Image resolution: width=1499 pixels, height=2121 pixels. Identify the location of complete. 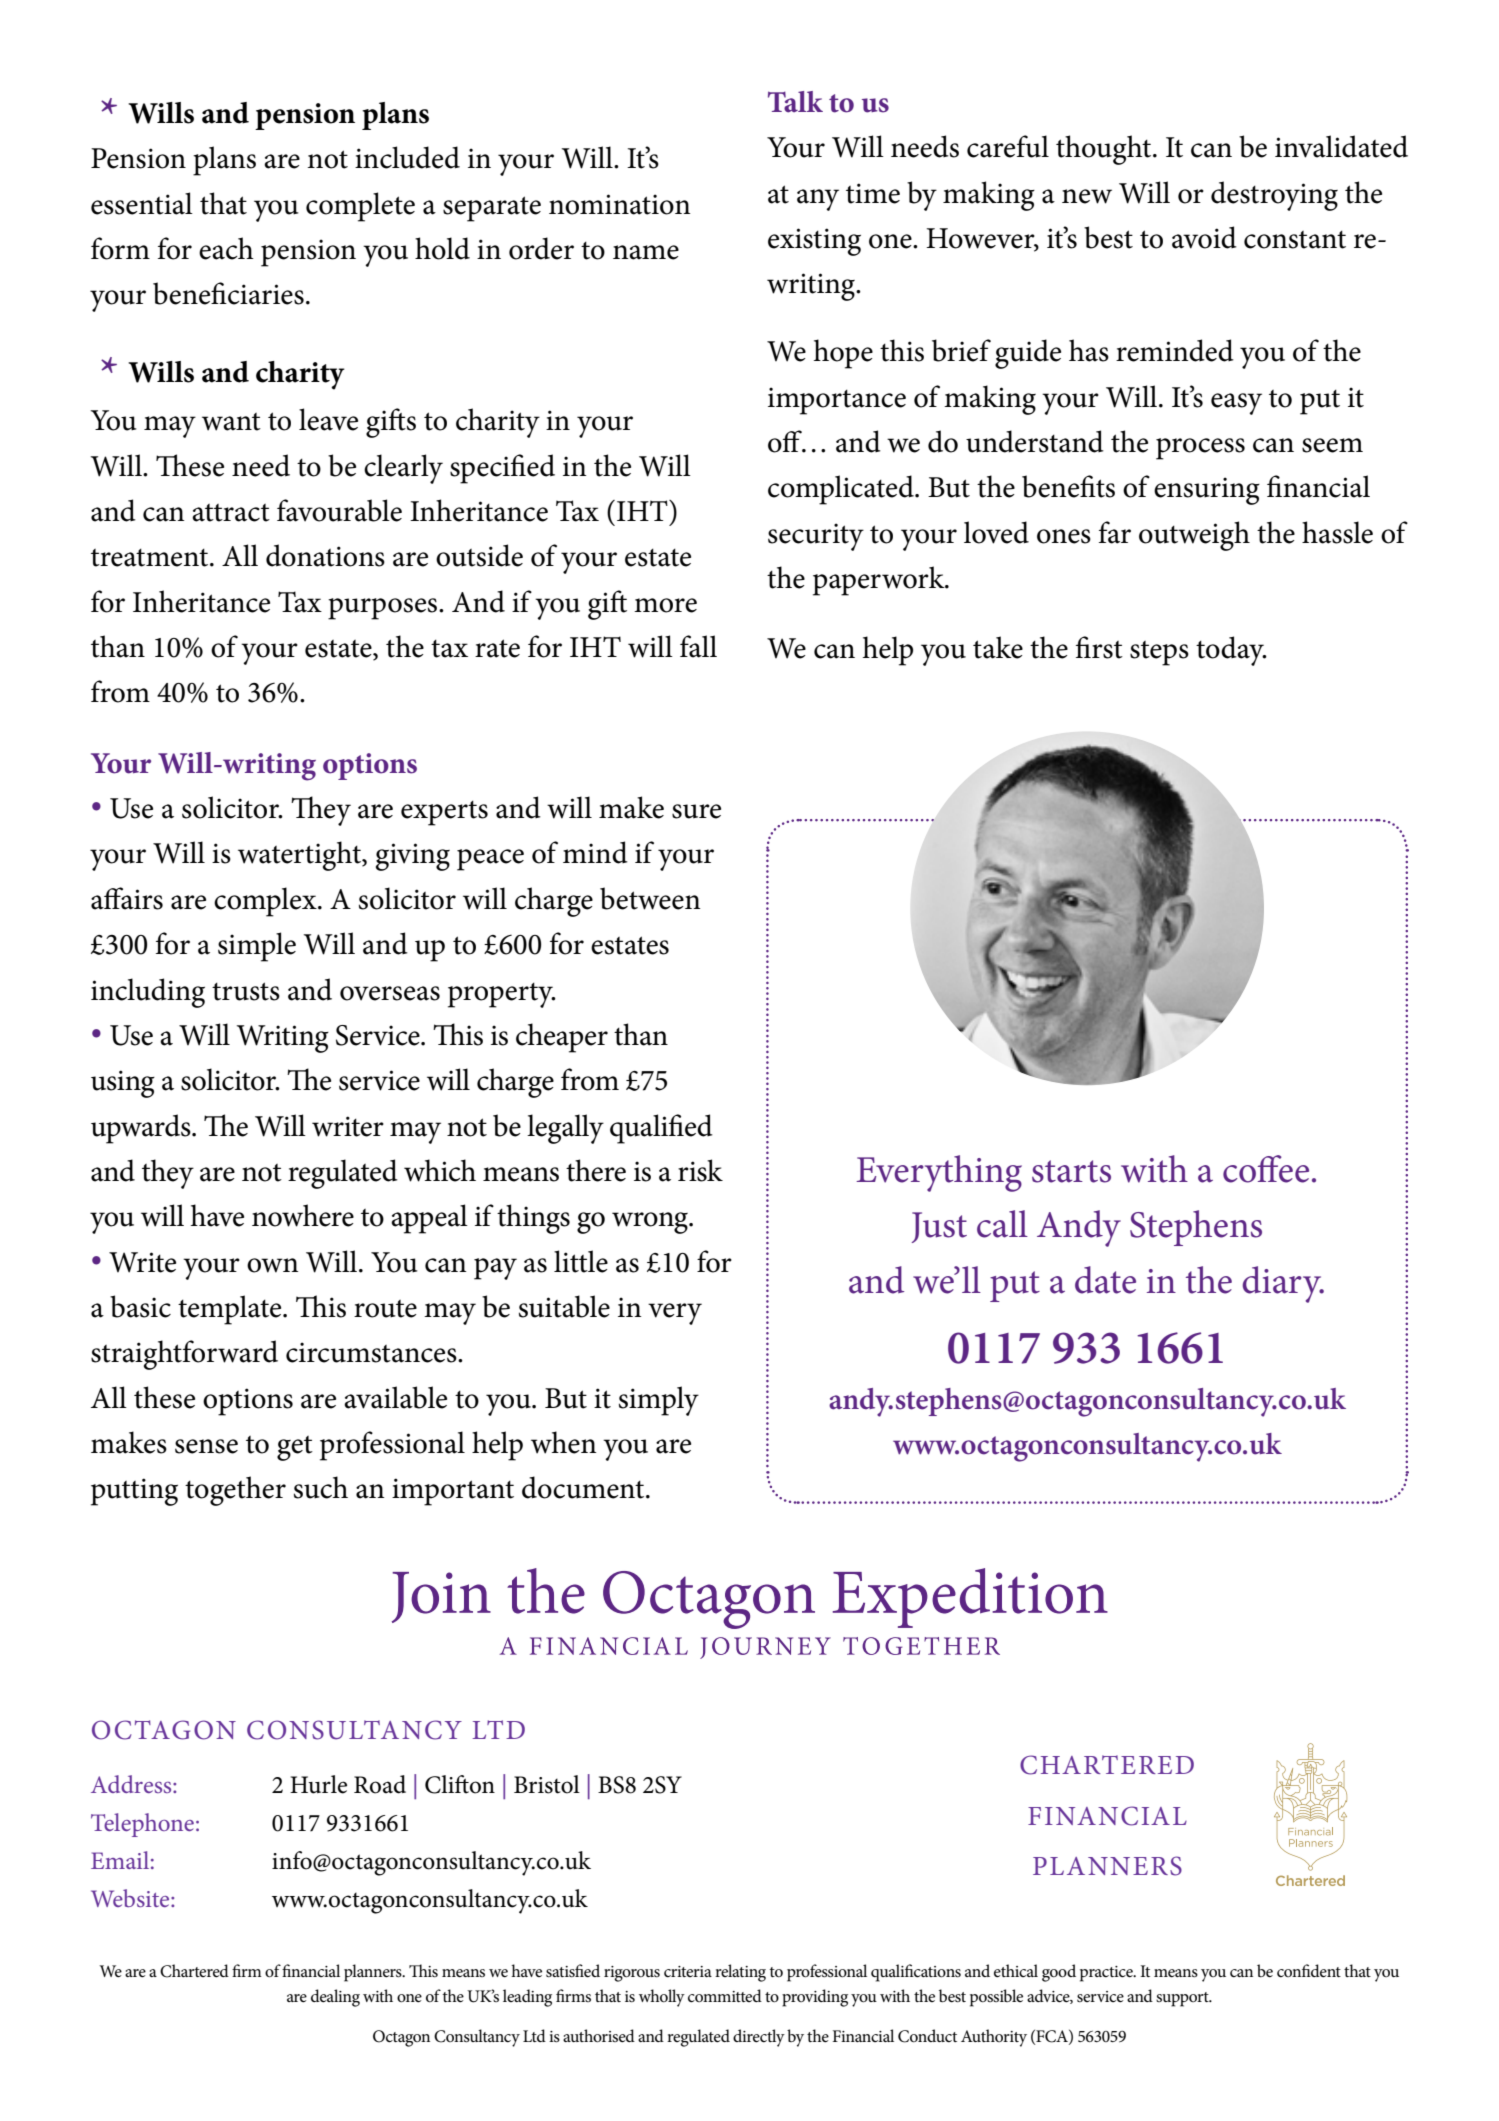
(360, 207).
